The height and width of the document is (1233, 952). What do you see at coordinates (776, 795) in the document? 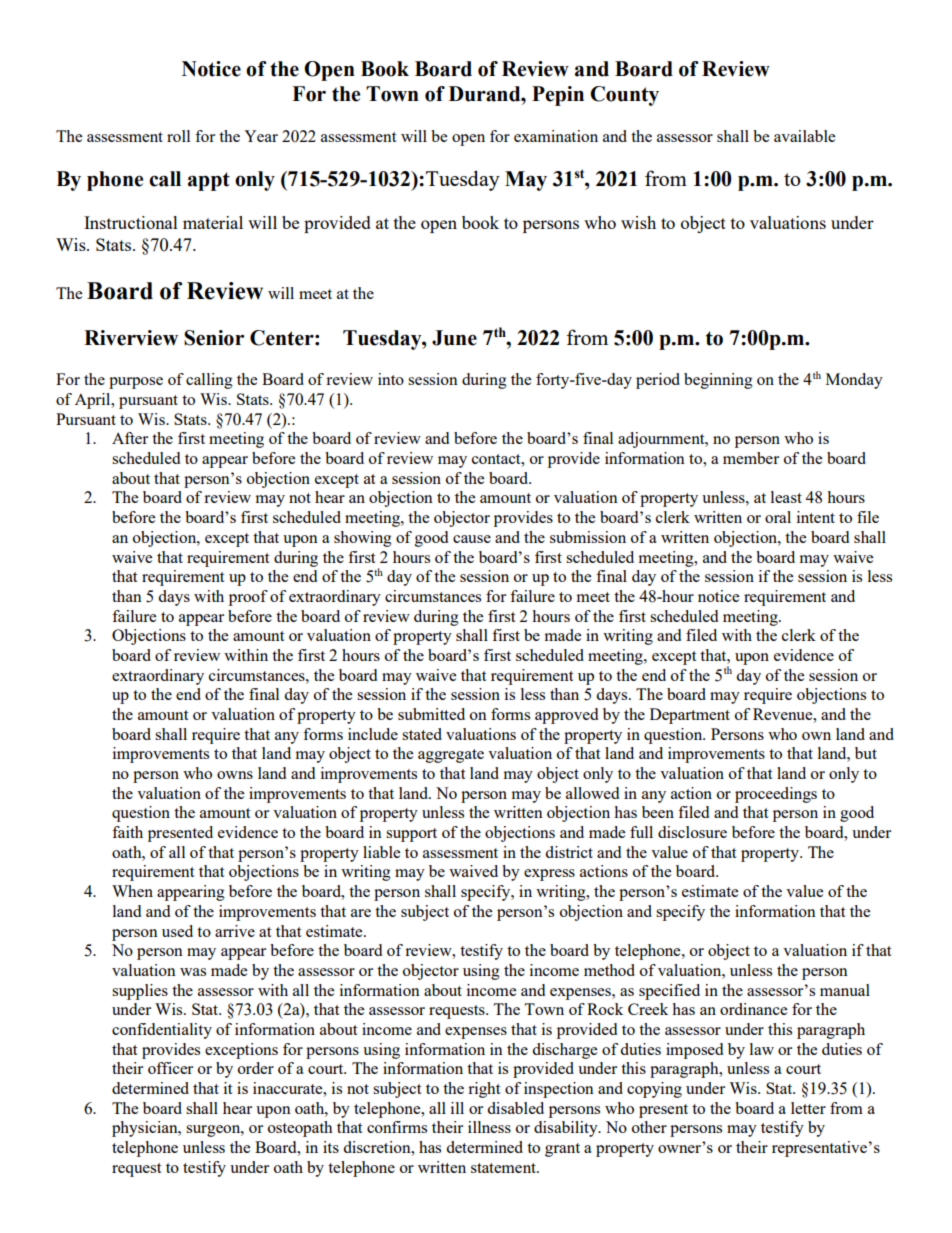
I see `proceedings` at bounding box center [776, 795].
